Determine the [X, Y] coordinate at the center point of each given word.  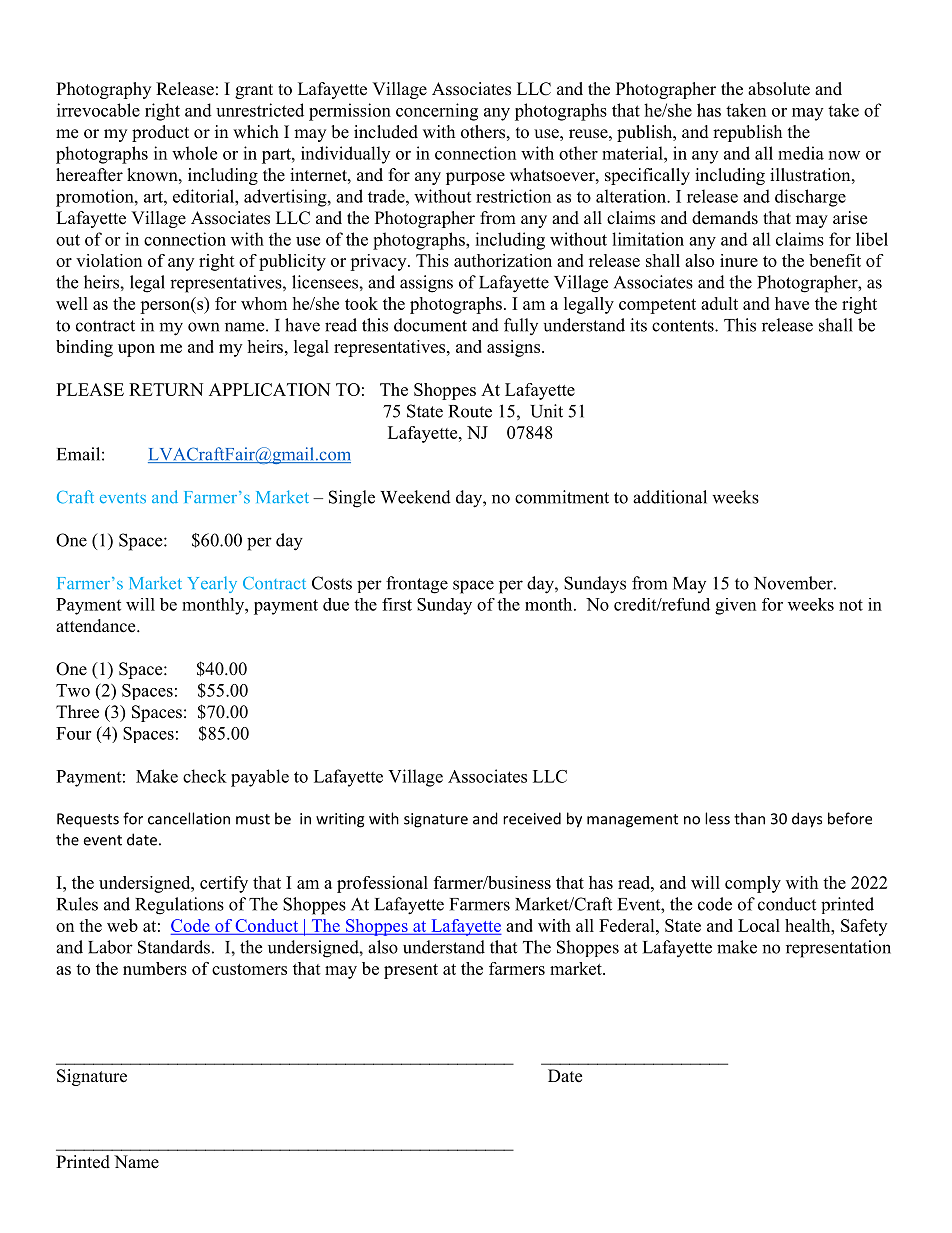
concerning [437, 112]
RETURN [166, 389]
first [397, 604]
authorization [503, 260]
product [160, 133]
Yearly [212, 584]
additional [670, 497]
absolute [779, 89]
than [749, 818]
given [735, 606]
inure [739, 260]
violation [109, 260]
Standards [174, 947]
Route [470, 411]
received [532, 818]
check [205, 776]
